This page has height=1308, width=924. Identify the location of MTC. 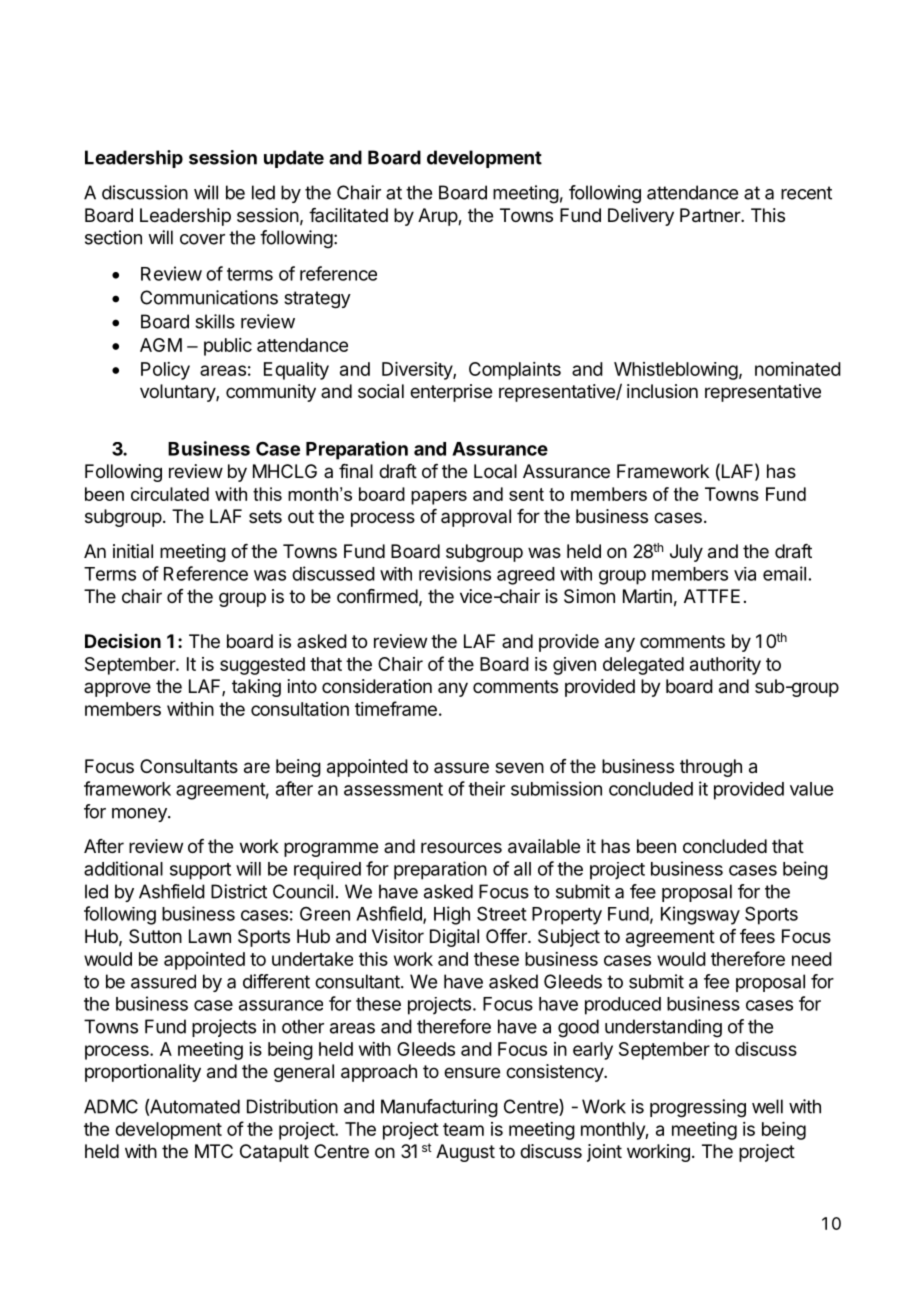
(214, 1151).
